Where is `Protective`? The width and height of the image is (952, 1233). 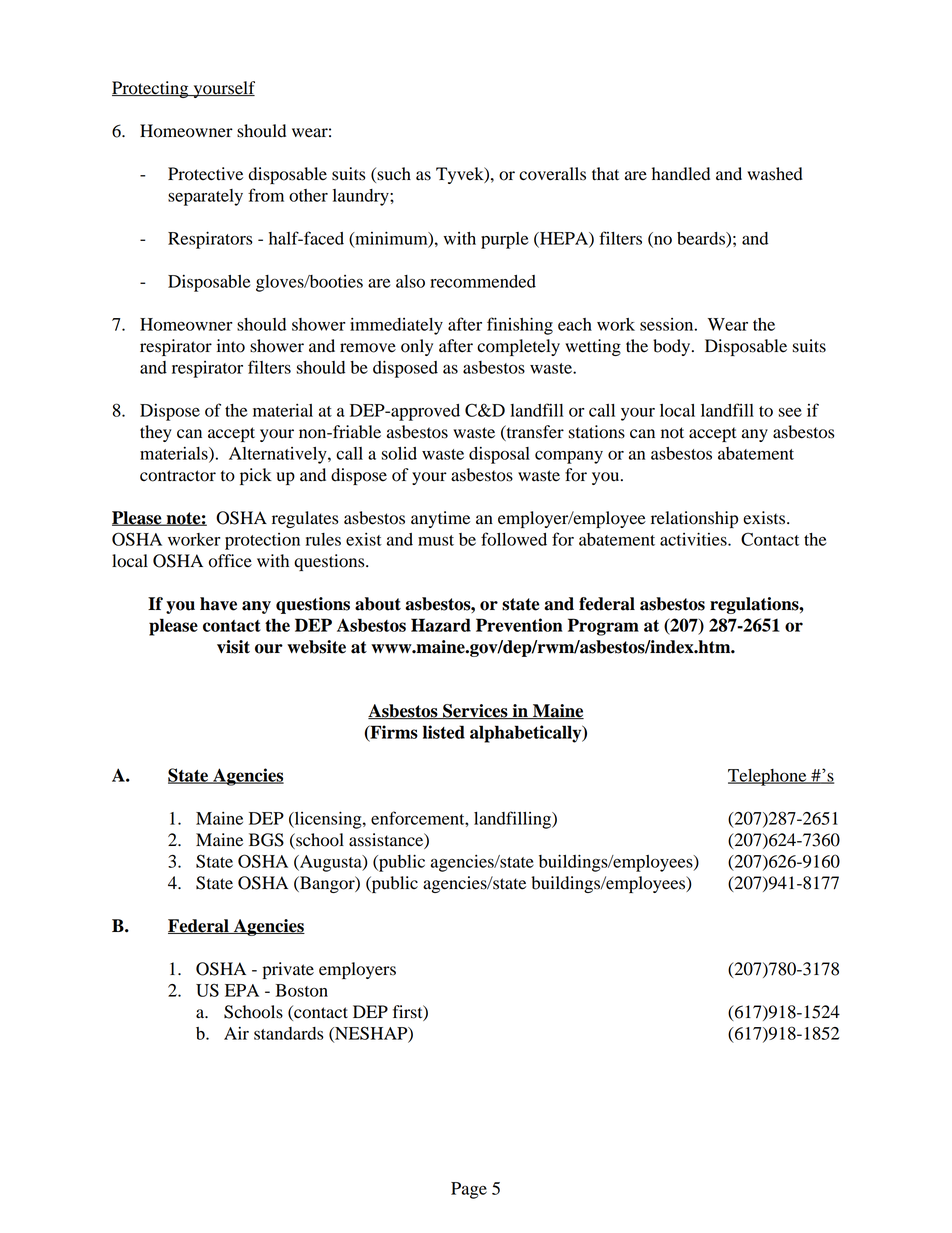
Protective is located at coordinates (205, 174).
